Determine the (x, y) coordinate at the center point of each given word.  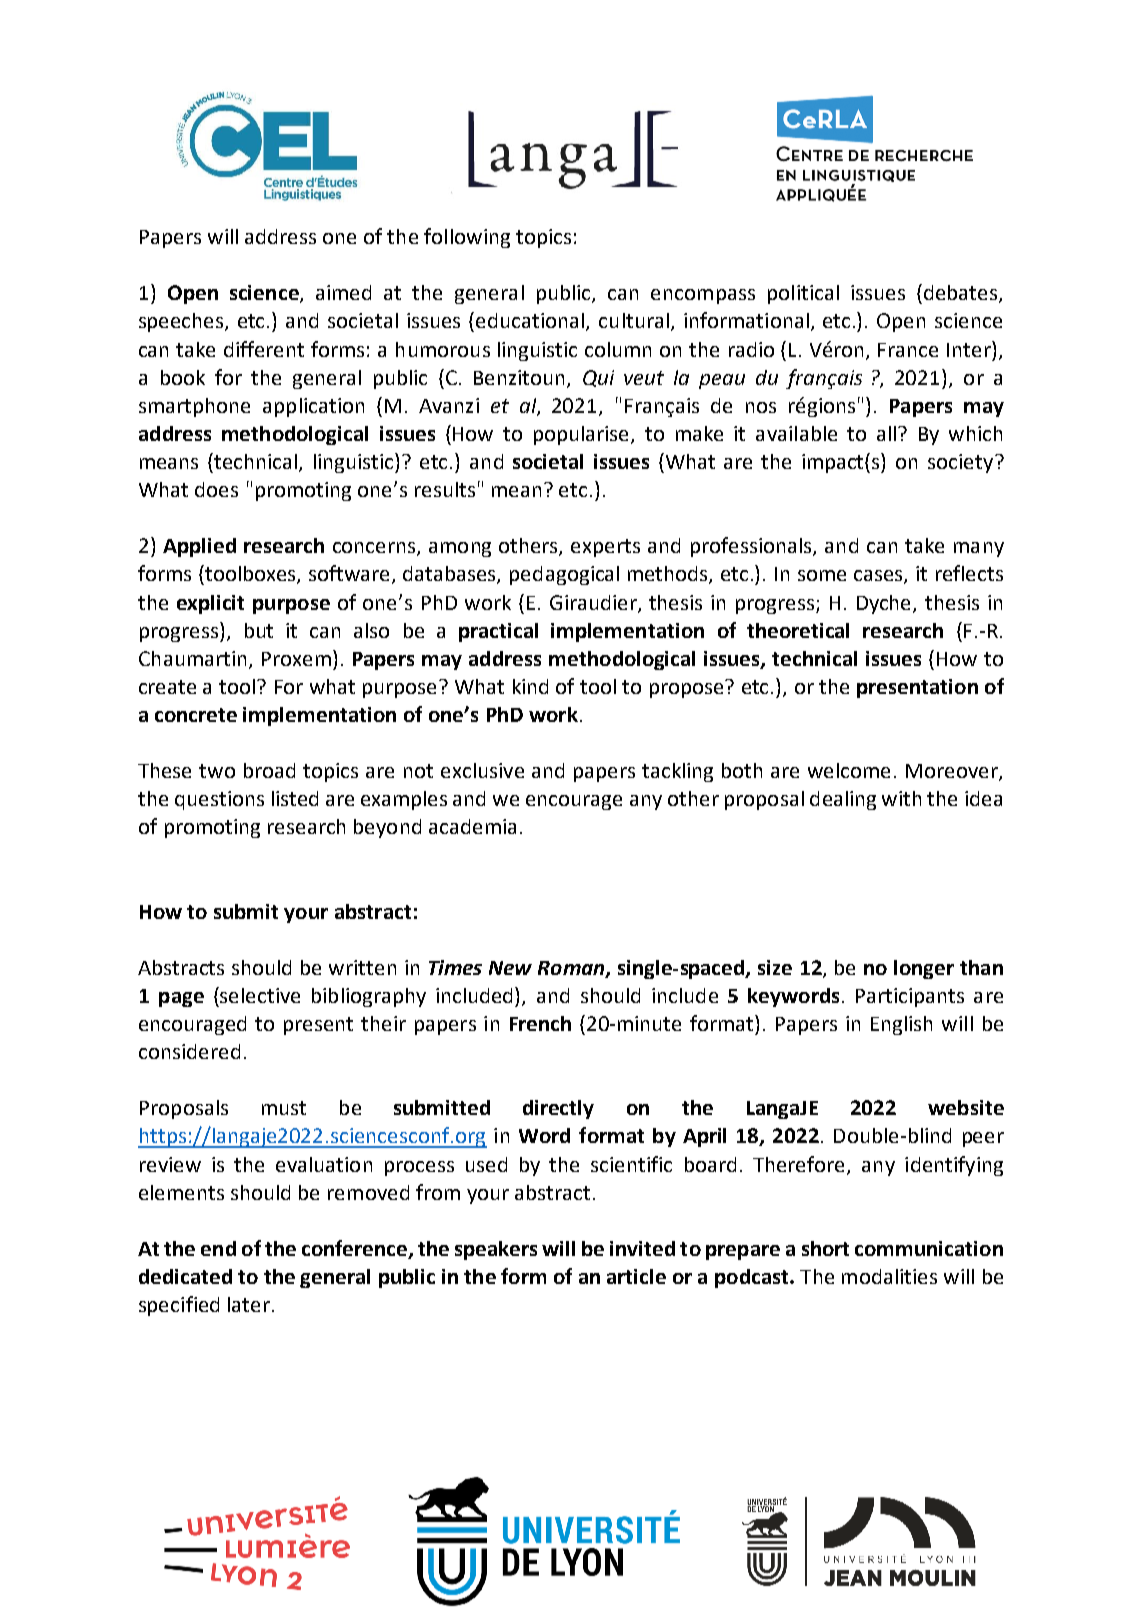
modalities (889, 1276)
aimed (343, 292)
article (636, 1276)
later (250, 1304)
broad (269, 770)
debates (962, 294)
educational (531, 322)
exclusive (482, 770)
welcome (849, 770)
